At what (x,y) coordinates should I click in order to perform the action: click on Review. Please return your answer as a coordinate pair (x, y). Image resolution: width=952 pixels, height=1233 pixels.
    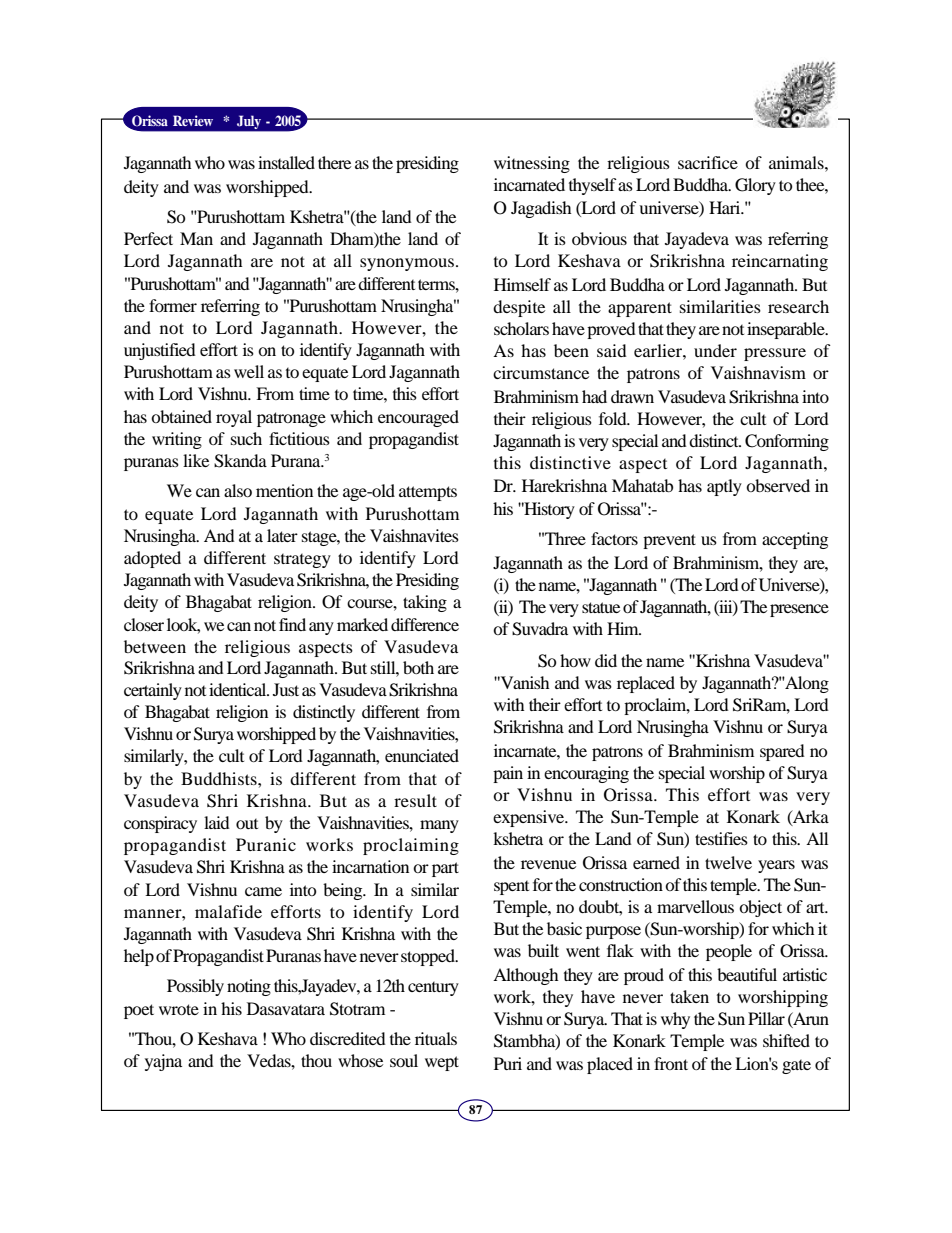
    Looking at the image, I should click on (193, 120).
